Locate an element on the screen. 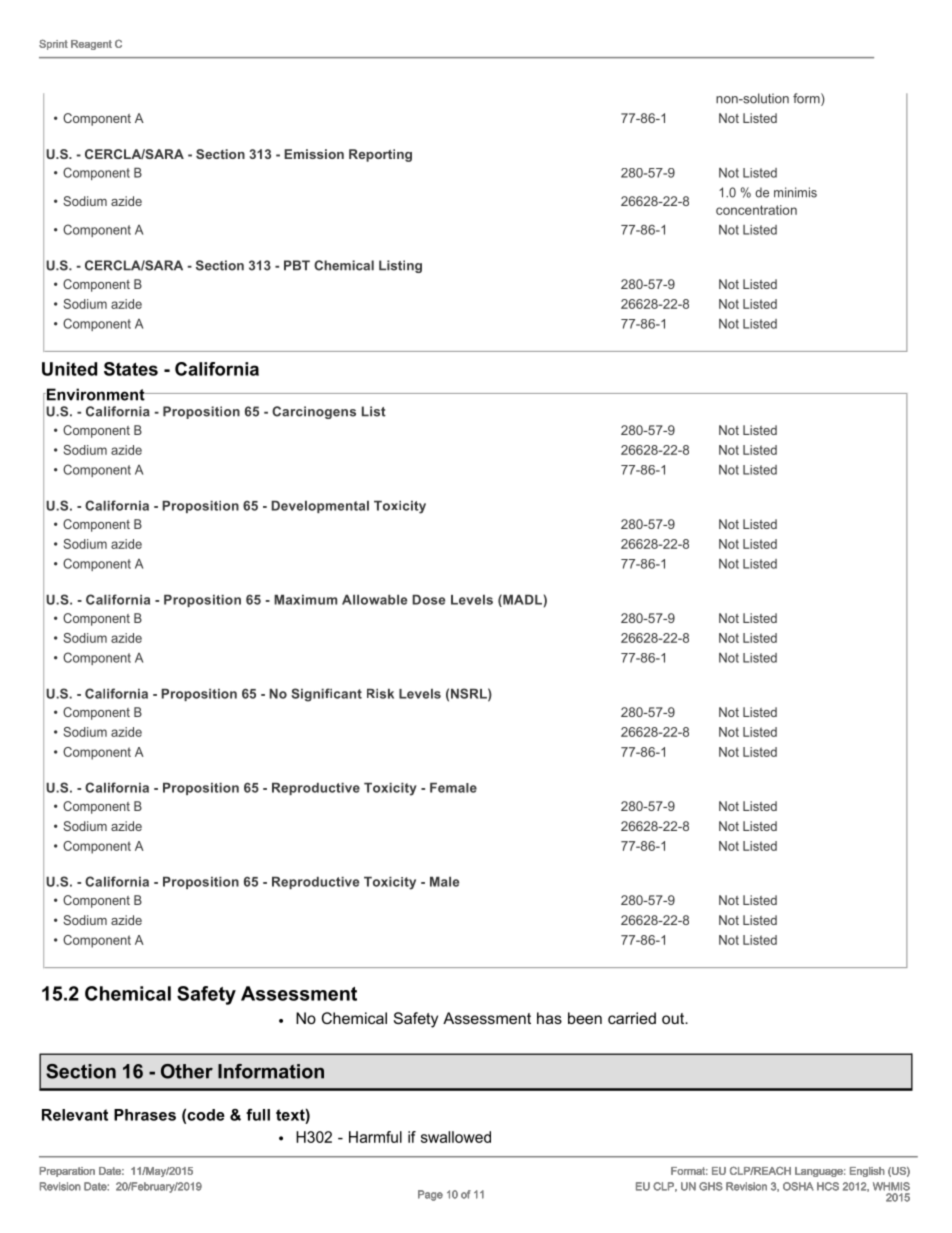 Image resolution: width=952 pixels, height=1233 pixels. carried is located at coordinates (632, 1018).
